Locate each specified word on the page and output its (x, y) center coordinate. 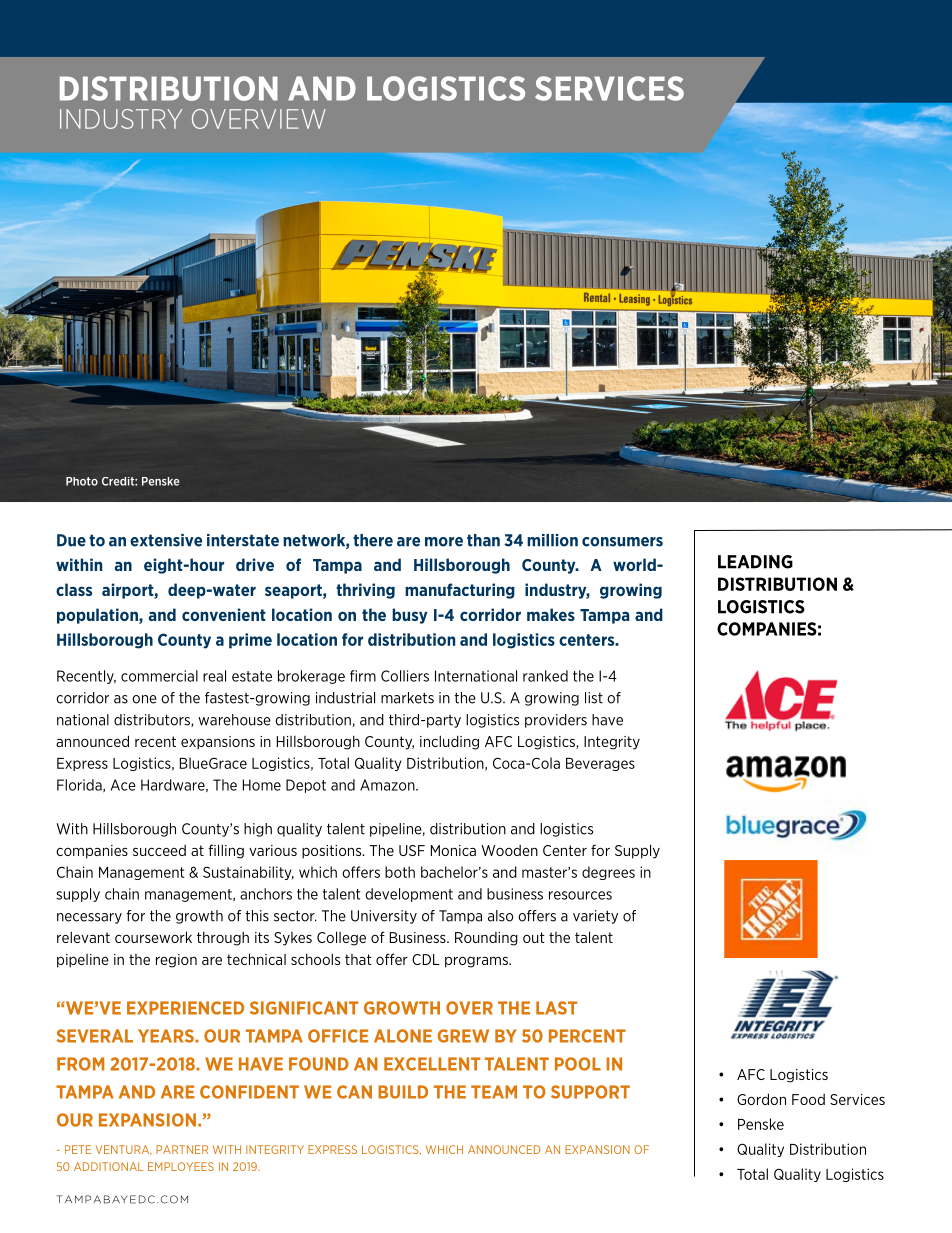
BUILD (403, 1092)
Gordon (761, 1099)
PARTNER (182, 1149)
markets (407, 698)
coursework (153, 937)
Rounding (486, 939)
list (594, 698)
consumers (622, 542)
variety (595, 917)
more (444, 542)
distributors (153, 720)
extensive (166, 540)
